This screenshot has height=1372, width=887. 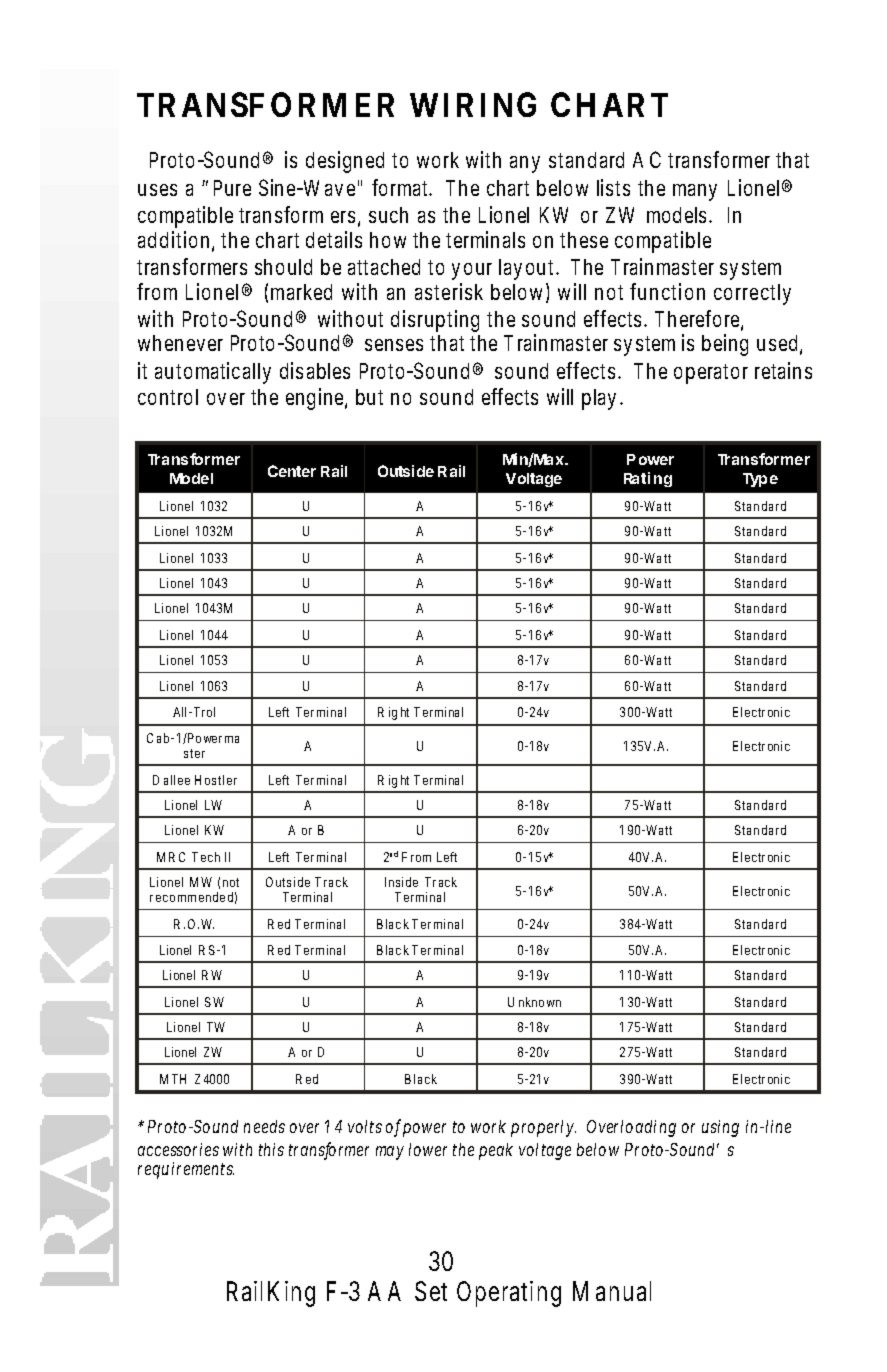 What do you see at coordinates (206, 857) in the screenshot?
I see `Tech` at bounding box center [206, 857].
